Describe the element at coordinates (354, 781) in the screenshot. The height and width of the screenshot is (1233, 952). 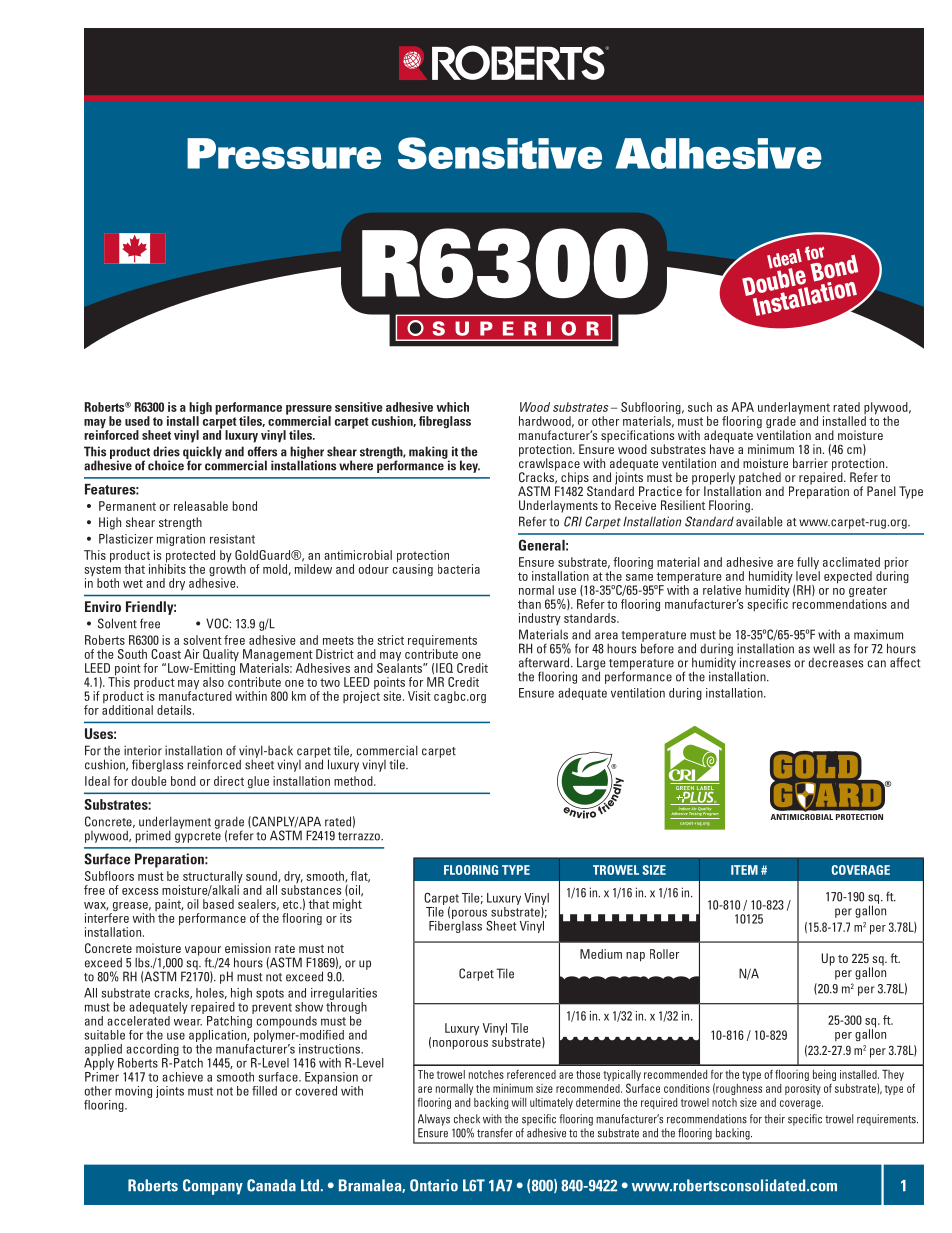
I see `method` at that location.
